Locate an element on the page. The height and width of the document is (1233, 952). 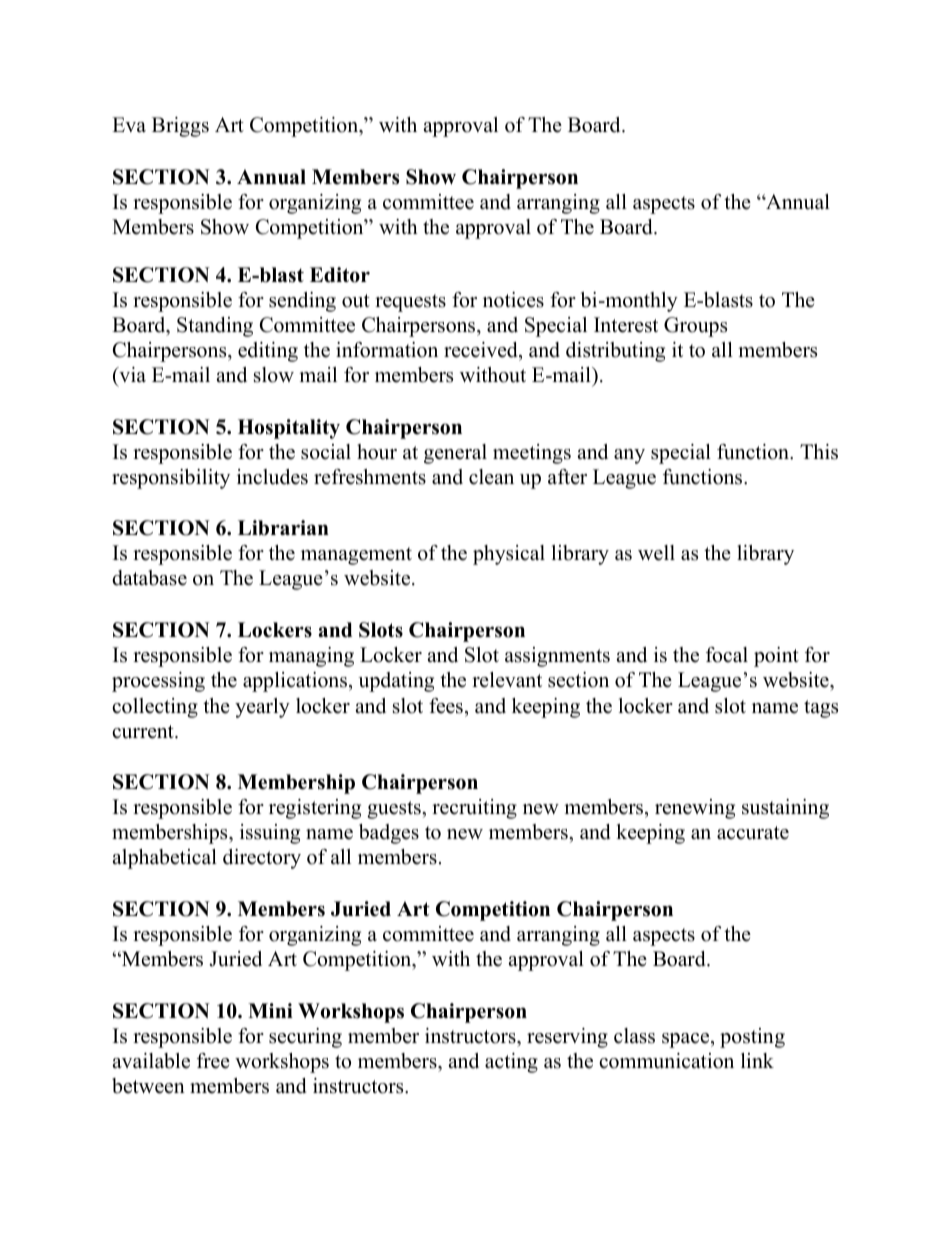
free is located at coordinates (213, 1061).
